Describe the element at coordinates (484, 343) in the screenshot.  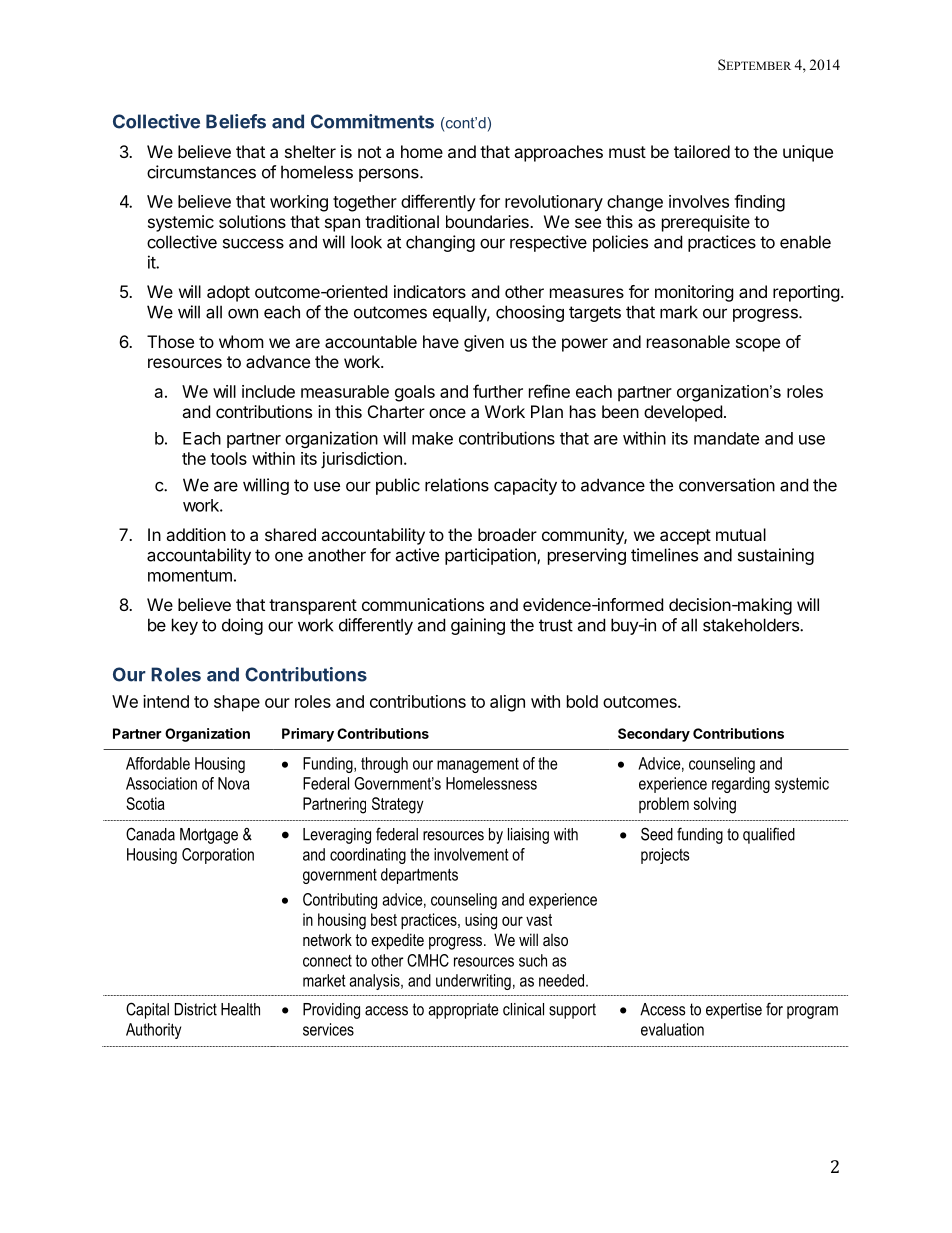
I see `given` at that location.
